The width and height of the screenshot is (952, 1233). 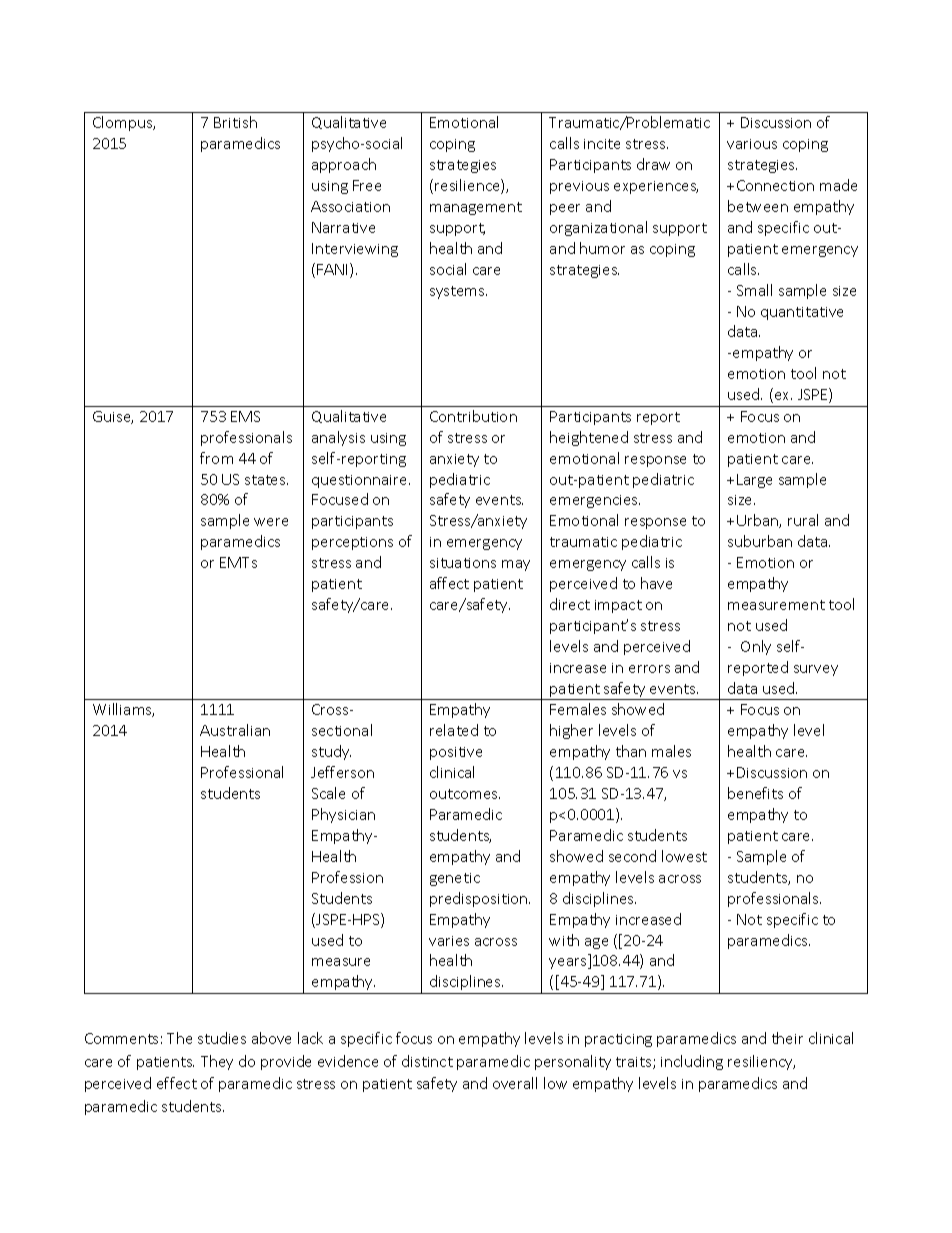 I want to click on They, so click(x=217, y=1062).
